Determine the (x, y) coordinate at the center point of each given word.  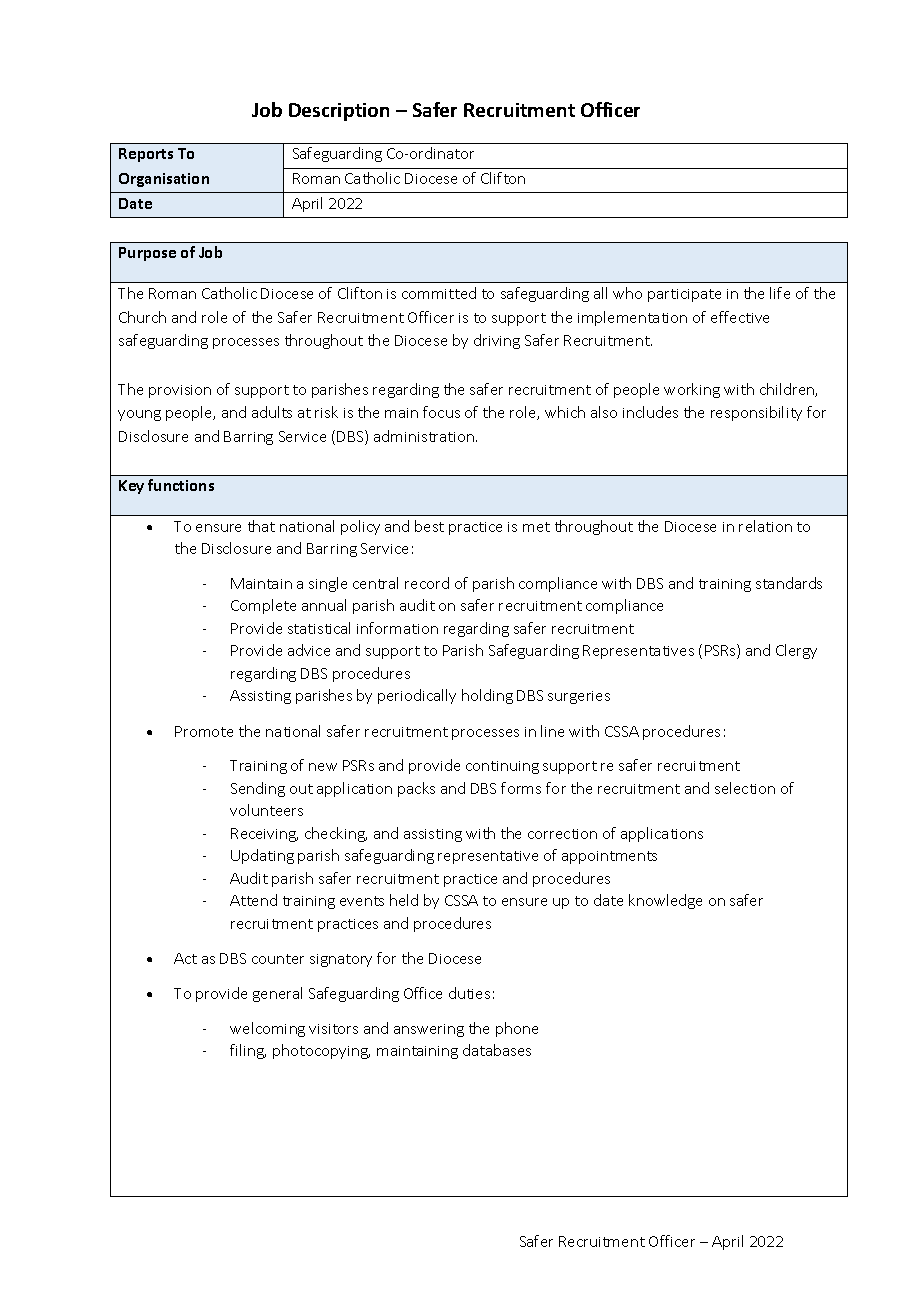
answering (429, 1030)
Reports (146, 155)
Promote (204, 731)
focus (441, 412)
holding (487, 696)
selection (745, 788)
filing (248, 1051)
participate (684, 295)
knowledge (665, 901)
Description (339, 112)
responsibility (756, 413)
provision (180, 391)
